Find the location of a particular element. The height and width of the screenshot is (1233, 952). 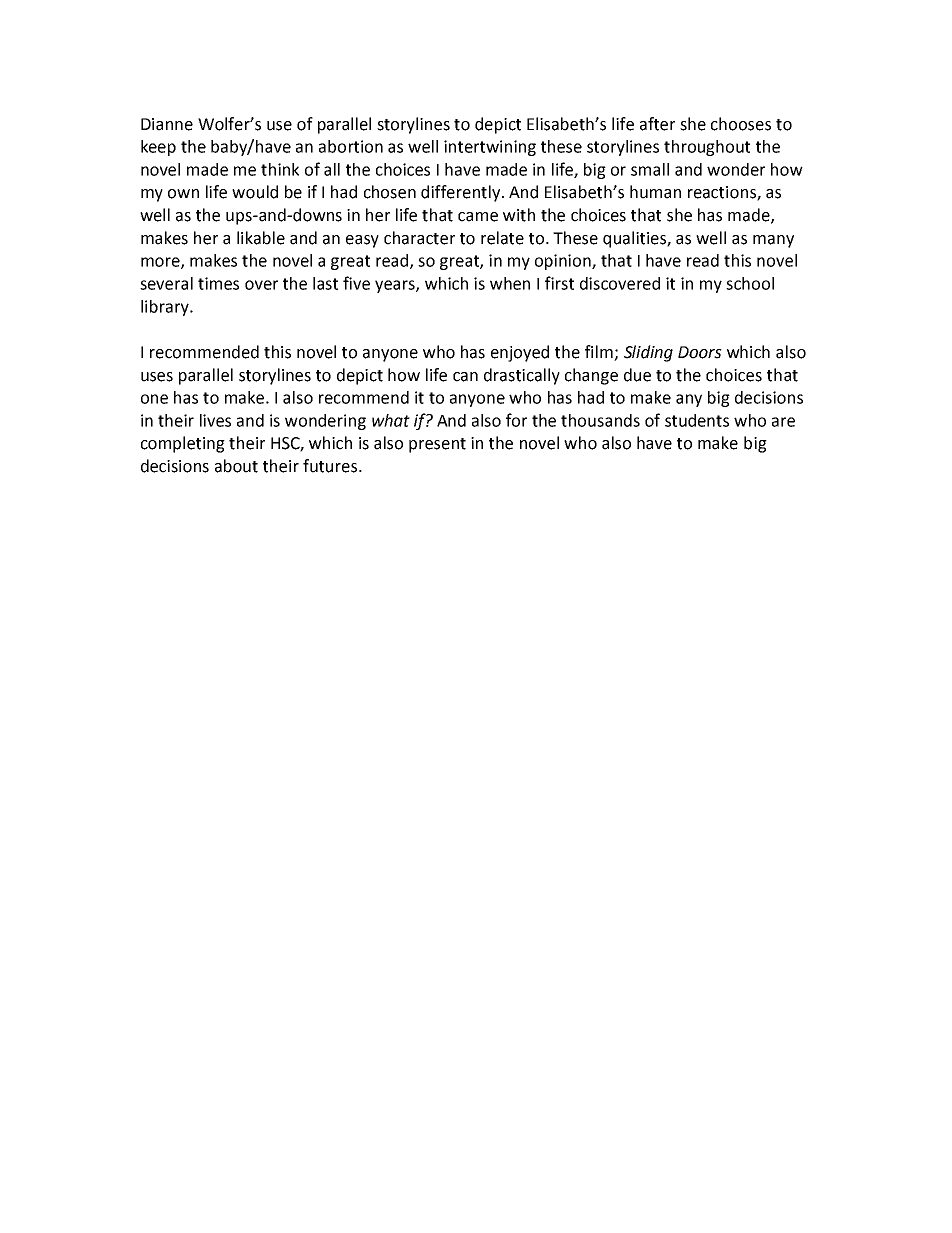

can is located at coordinates (465, 377).
